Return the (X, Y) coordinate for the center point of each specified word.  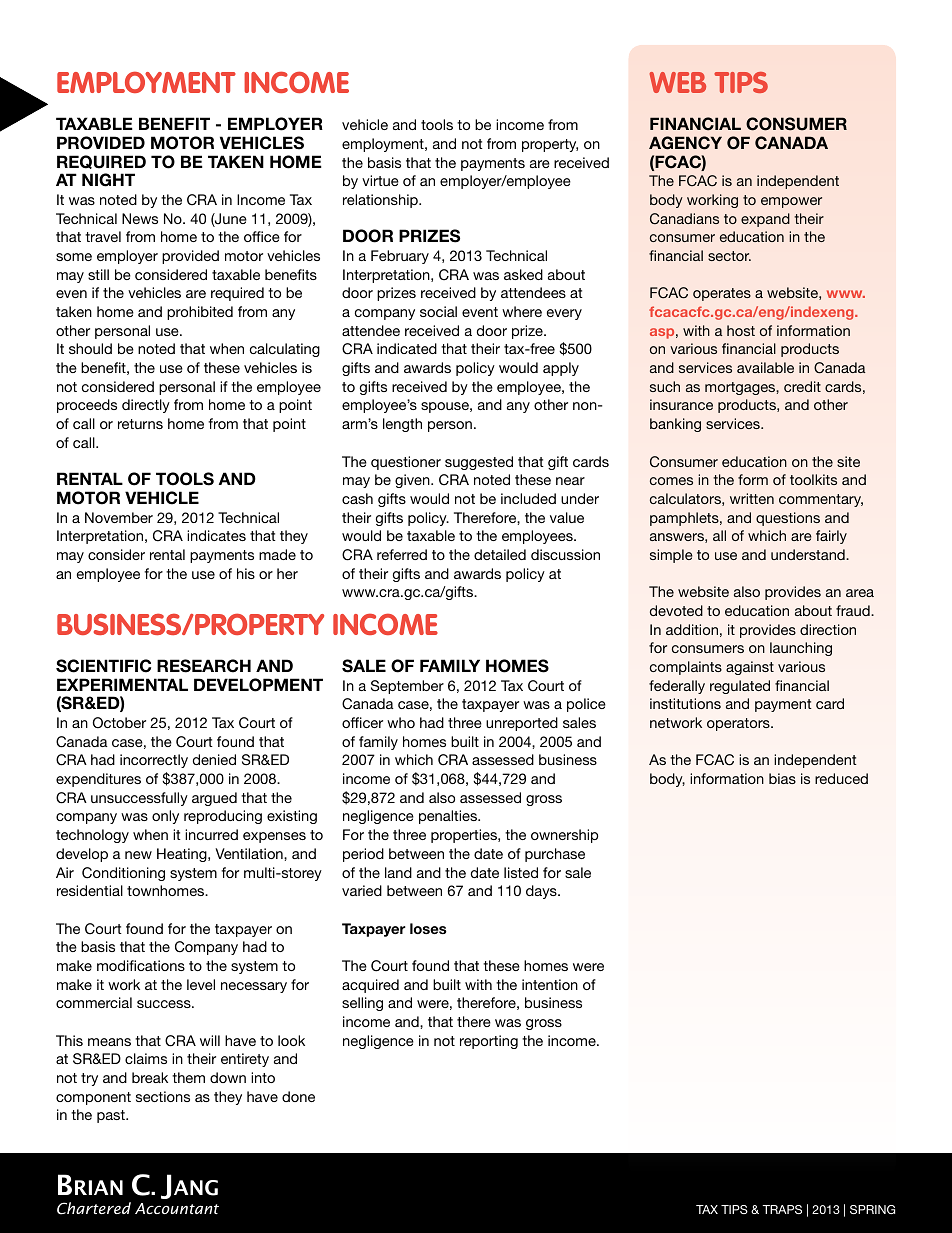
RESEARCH (204, 666)
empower (791, 202)
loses (428, 928)
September (407, 687)
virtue (380, 180)
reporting (489, 1042)
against (750, 668)
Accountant (177, 1208)
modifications (141, 965)
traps (782, 1209)
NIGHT (108, 180)
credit (802, 386)
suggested (479, 463)
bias (782, 778)
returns (140, 424)
